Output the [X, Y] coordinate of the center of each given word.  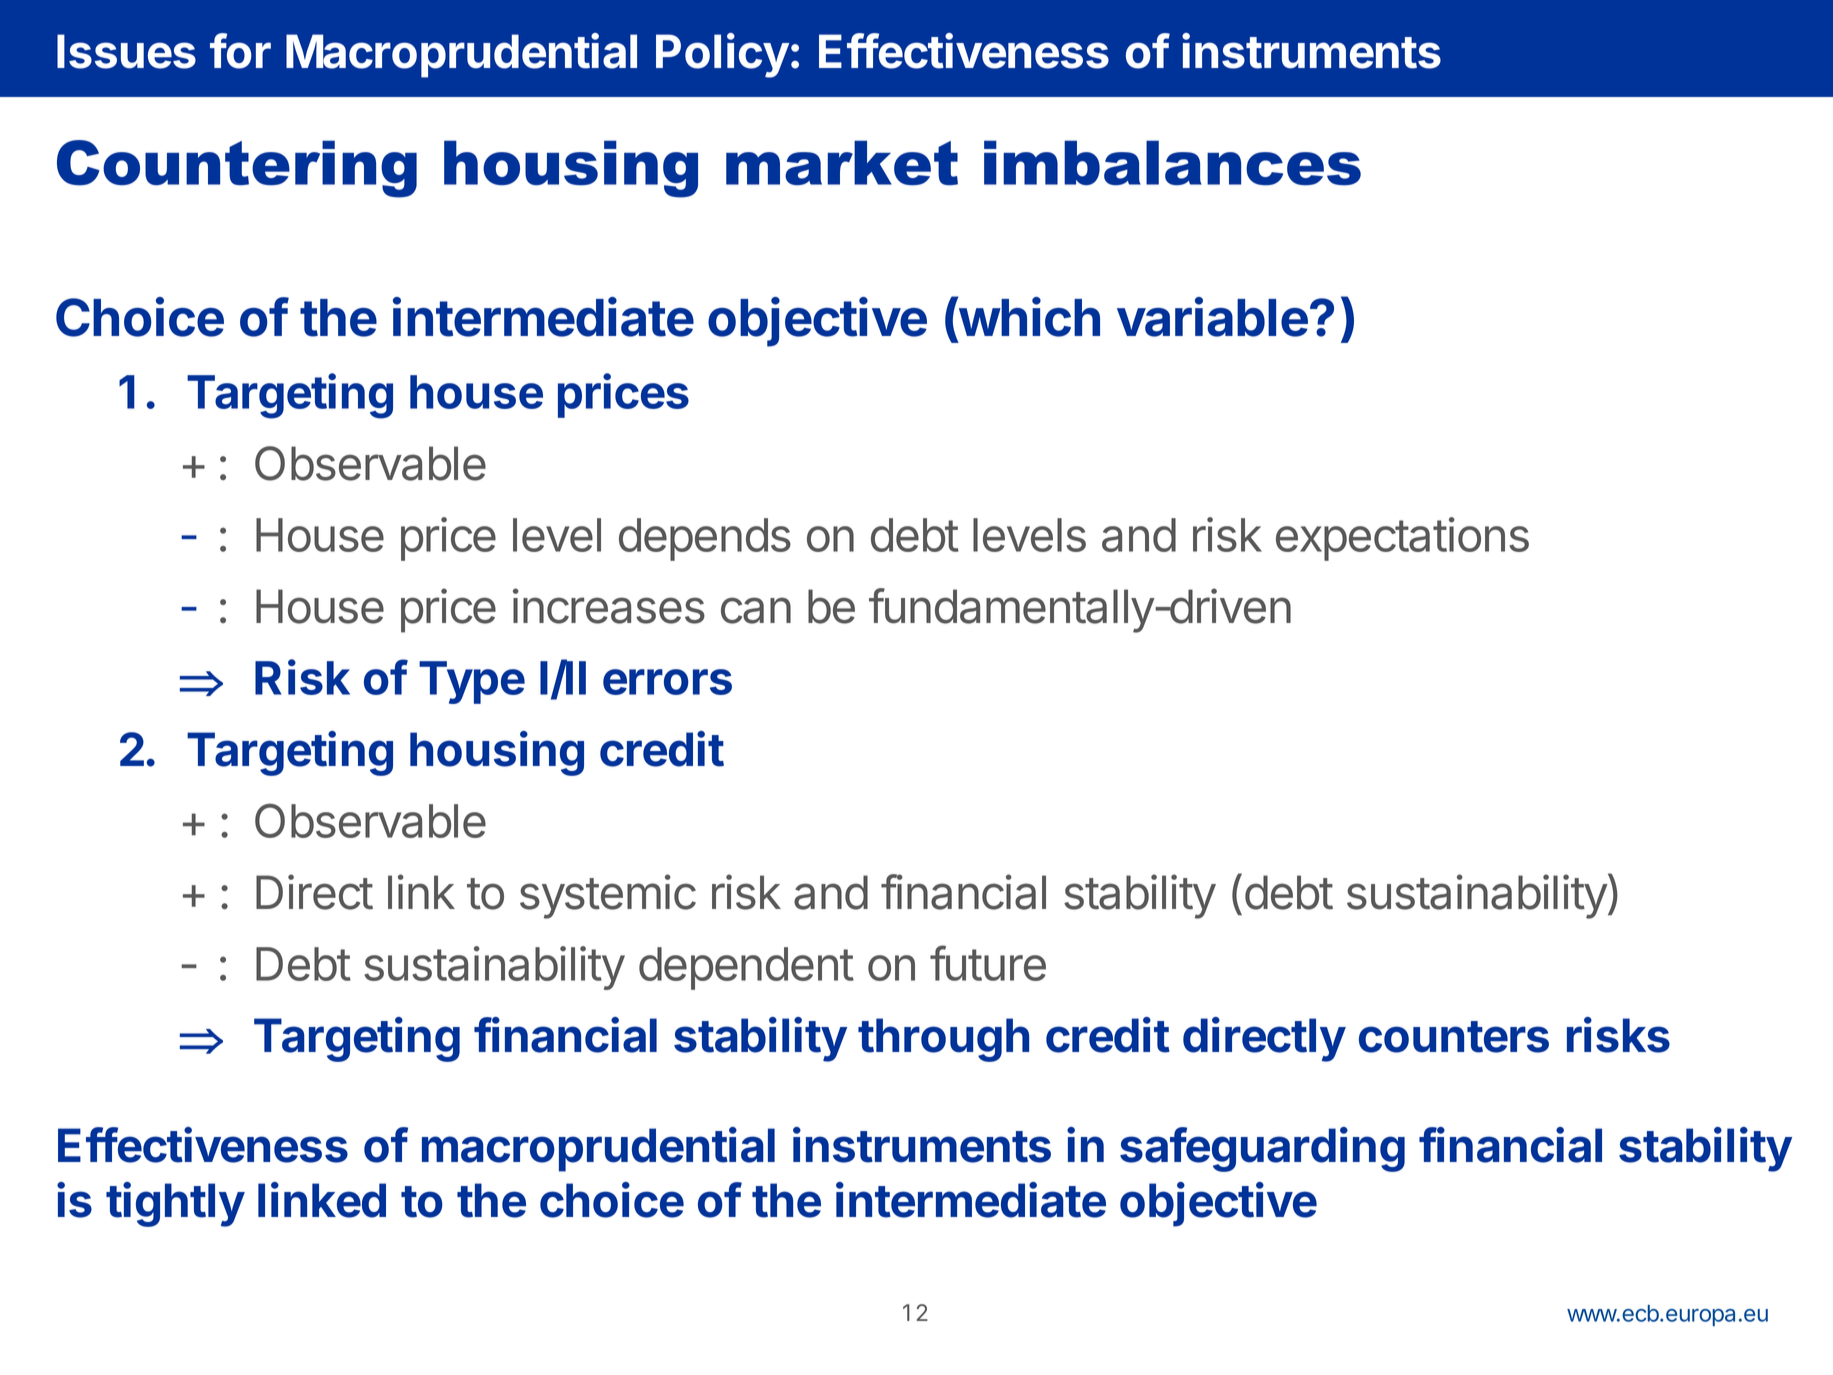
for [240, 51]
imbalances [1172, 163]
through [943, 1040]
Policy [722, 55]
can [756, 610]
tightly [175, 1204]
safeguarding [1262, 1149]
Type [472, 682]
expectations [1402, 539]
